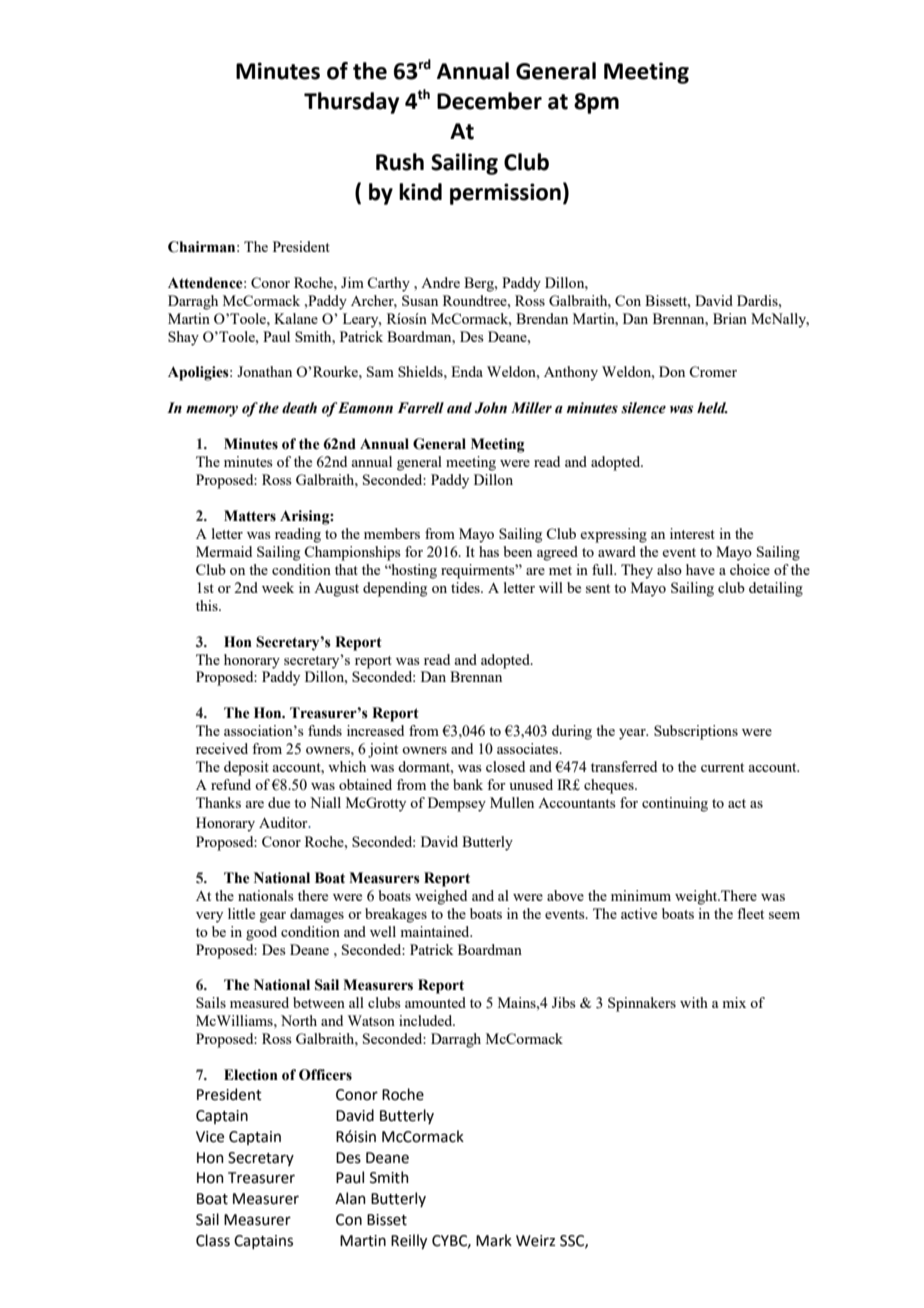 The width and height of the screenshot is (924, 1308). I want to click on Class, so click(213, 1240).
